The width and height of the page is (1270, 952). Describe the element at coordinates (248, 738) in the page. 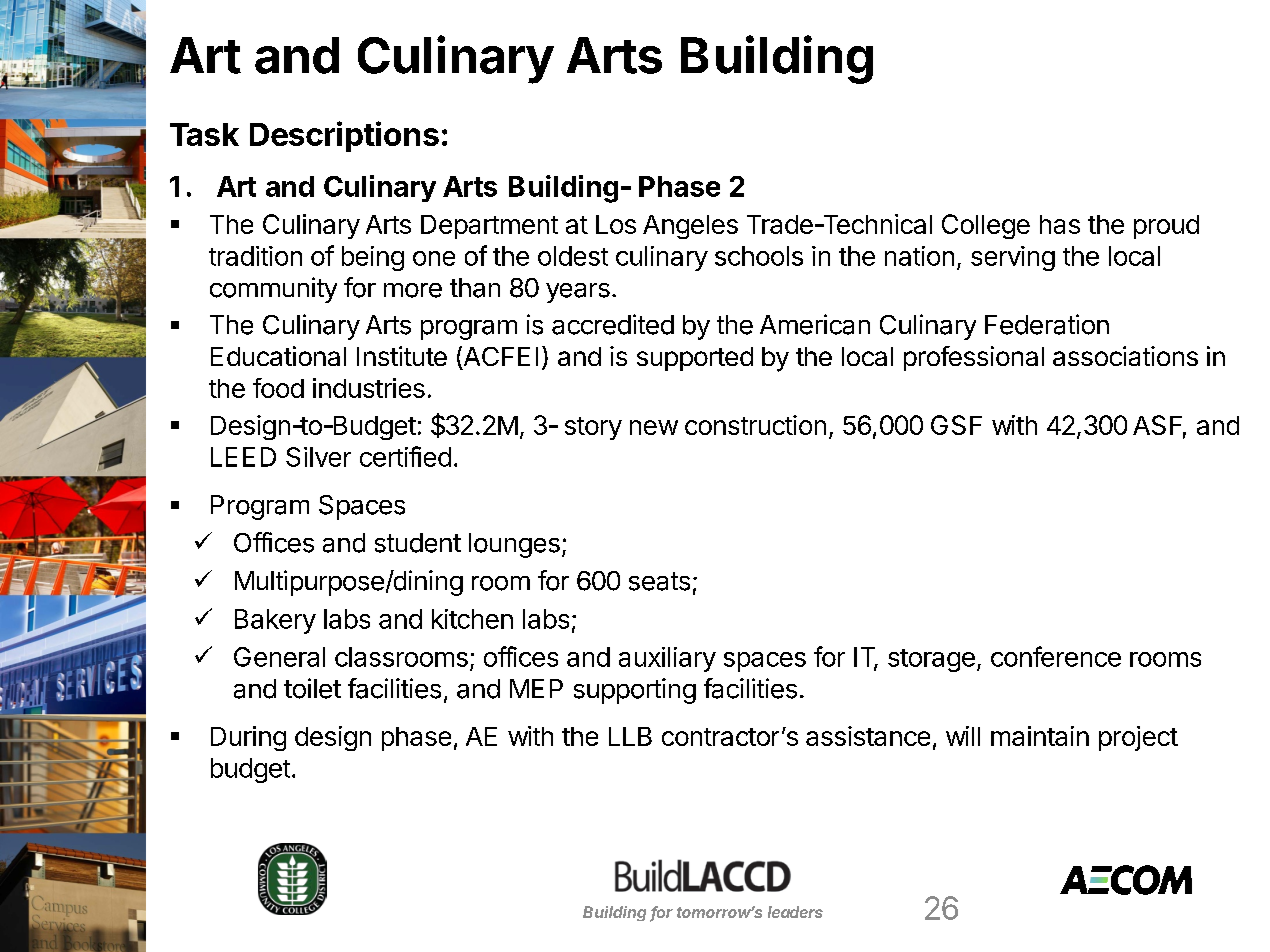

I see `During` at that location.
